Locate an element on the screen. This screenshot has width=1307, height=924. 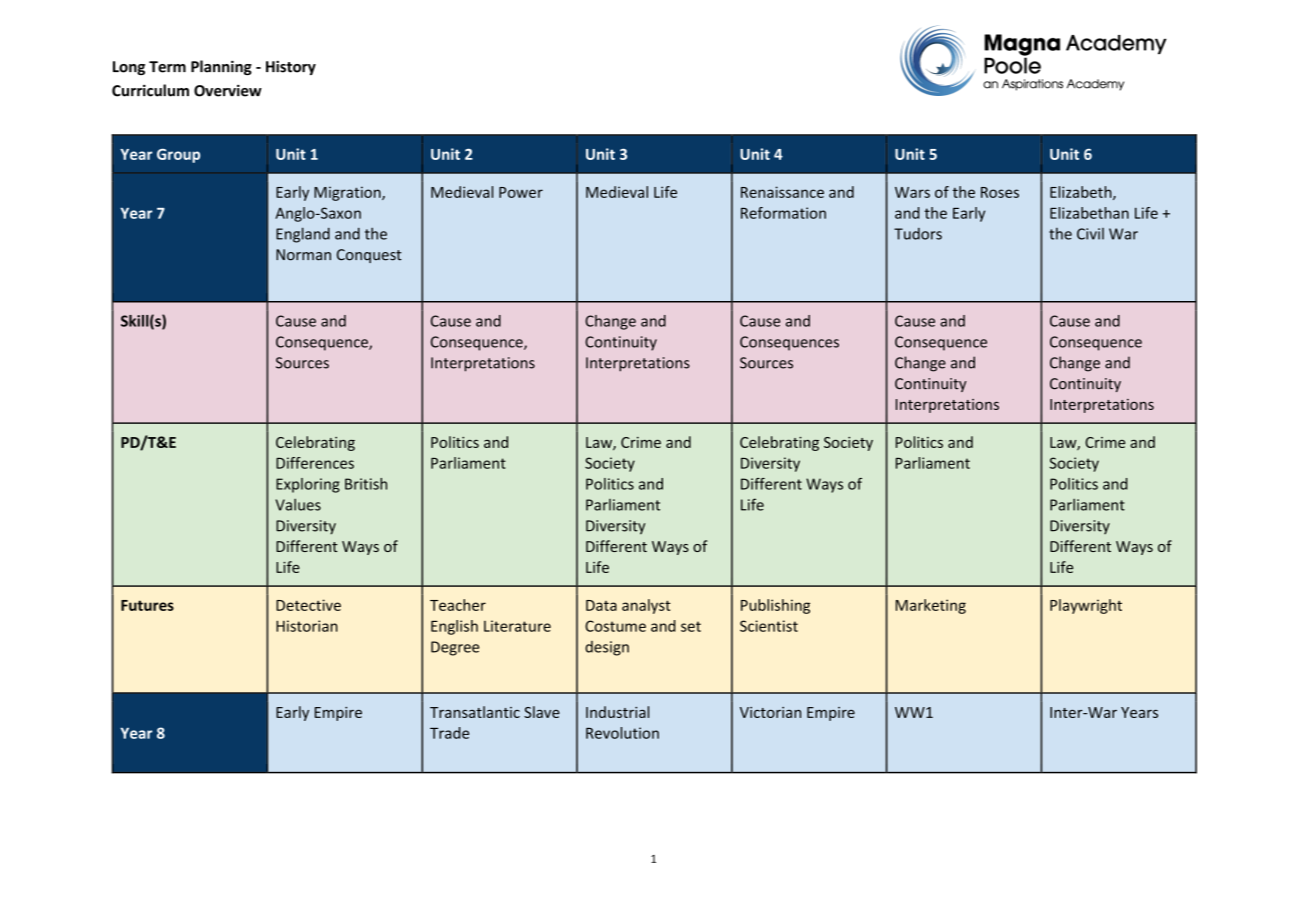
Overview is located at coordinates (228, 90).
